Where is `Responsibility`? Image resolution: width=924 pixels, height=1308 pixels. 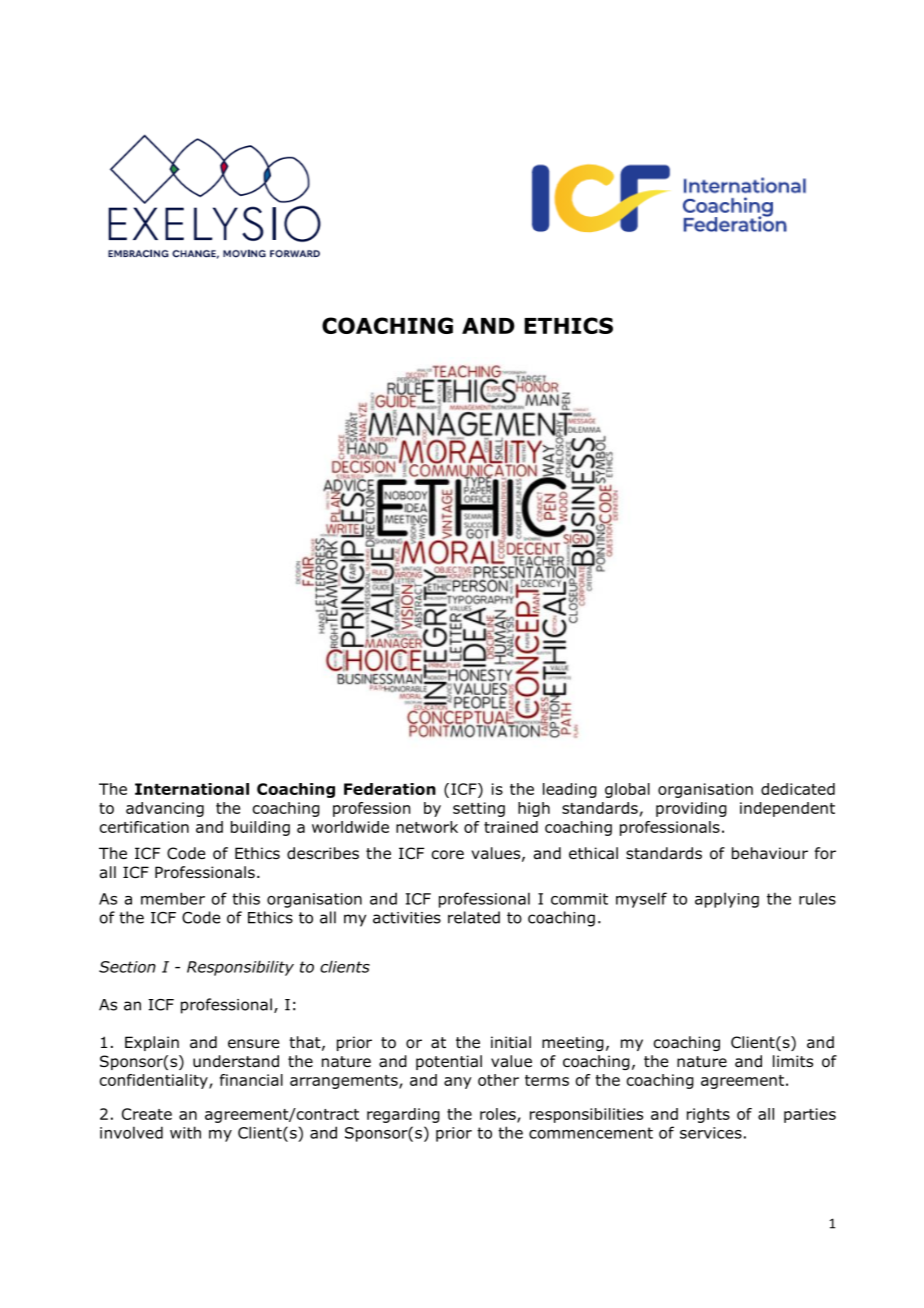
Responsibility is located at coordinates (240, 968).
